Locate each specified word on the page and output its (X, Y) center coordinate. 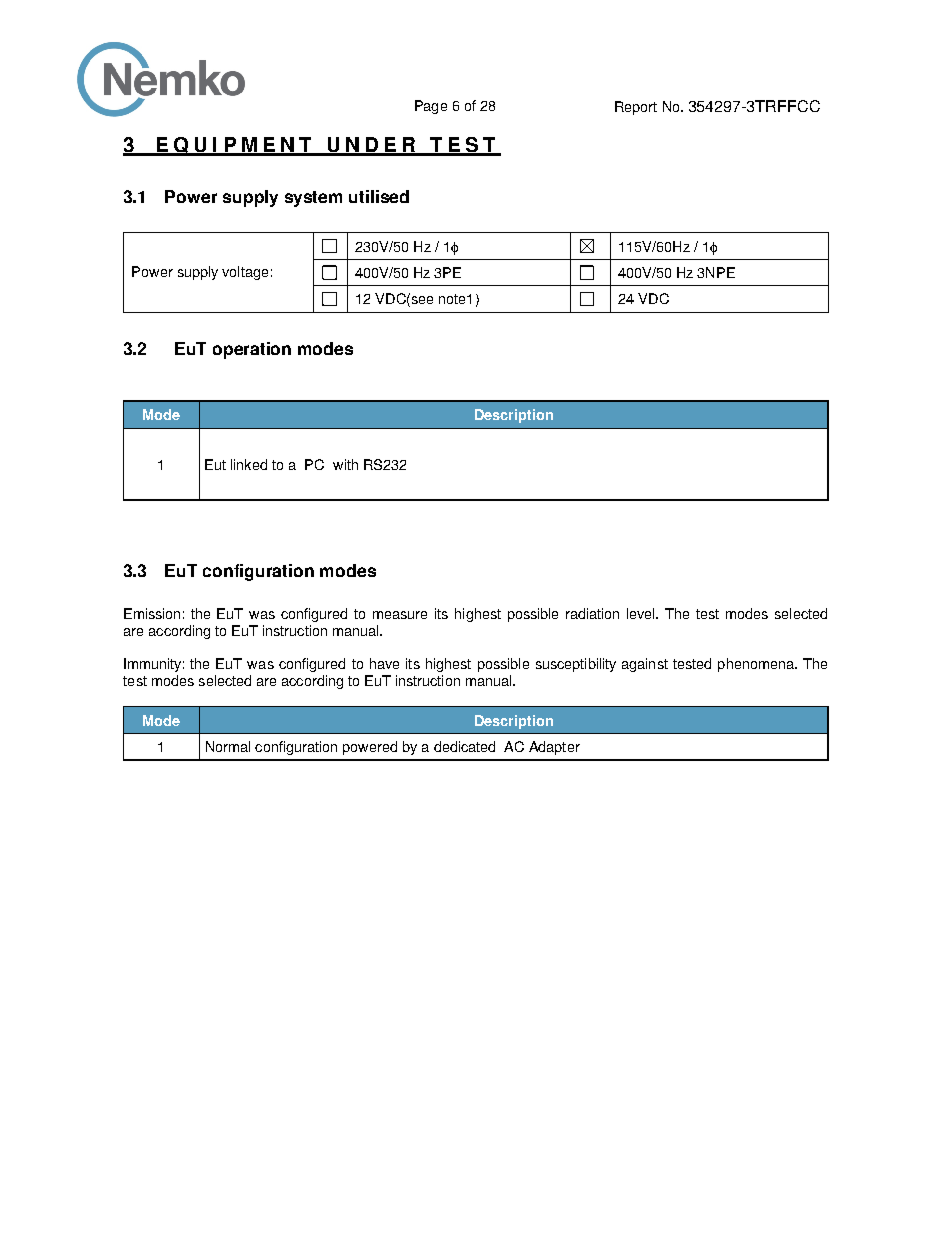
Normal (228, 746)
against (645, 665)
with (345, 464)
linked (249, 464)
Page (431, 107)
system (313, 199)
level (642, 613)
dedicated (464, 746)
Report (636, 108)
